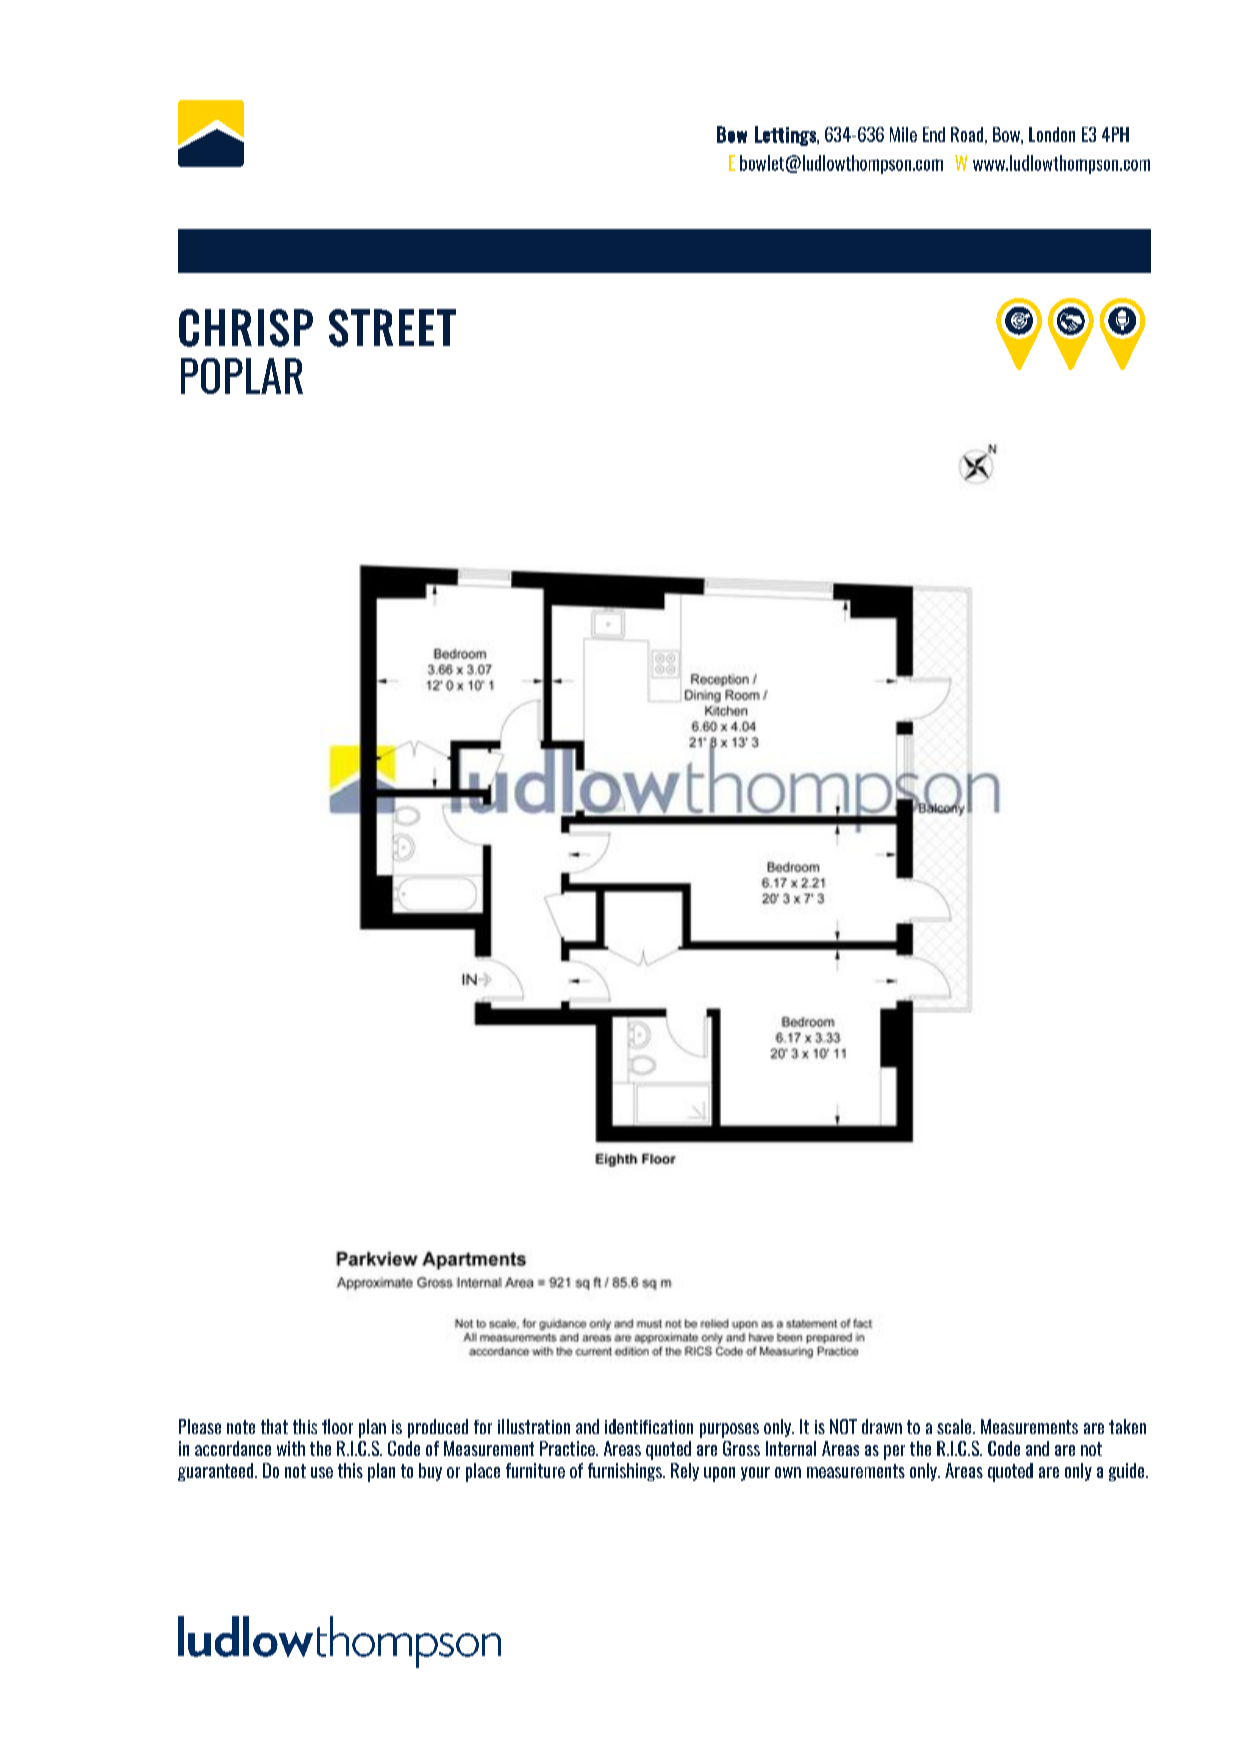 The width and height of the screenshot is (1238, 1751). I want to click on Road, so click(967, 134).
